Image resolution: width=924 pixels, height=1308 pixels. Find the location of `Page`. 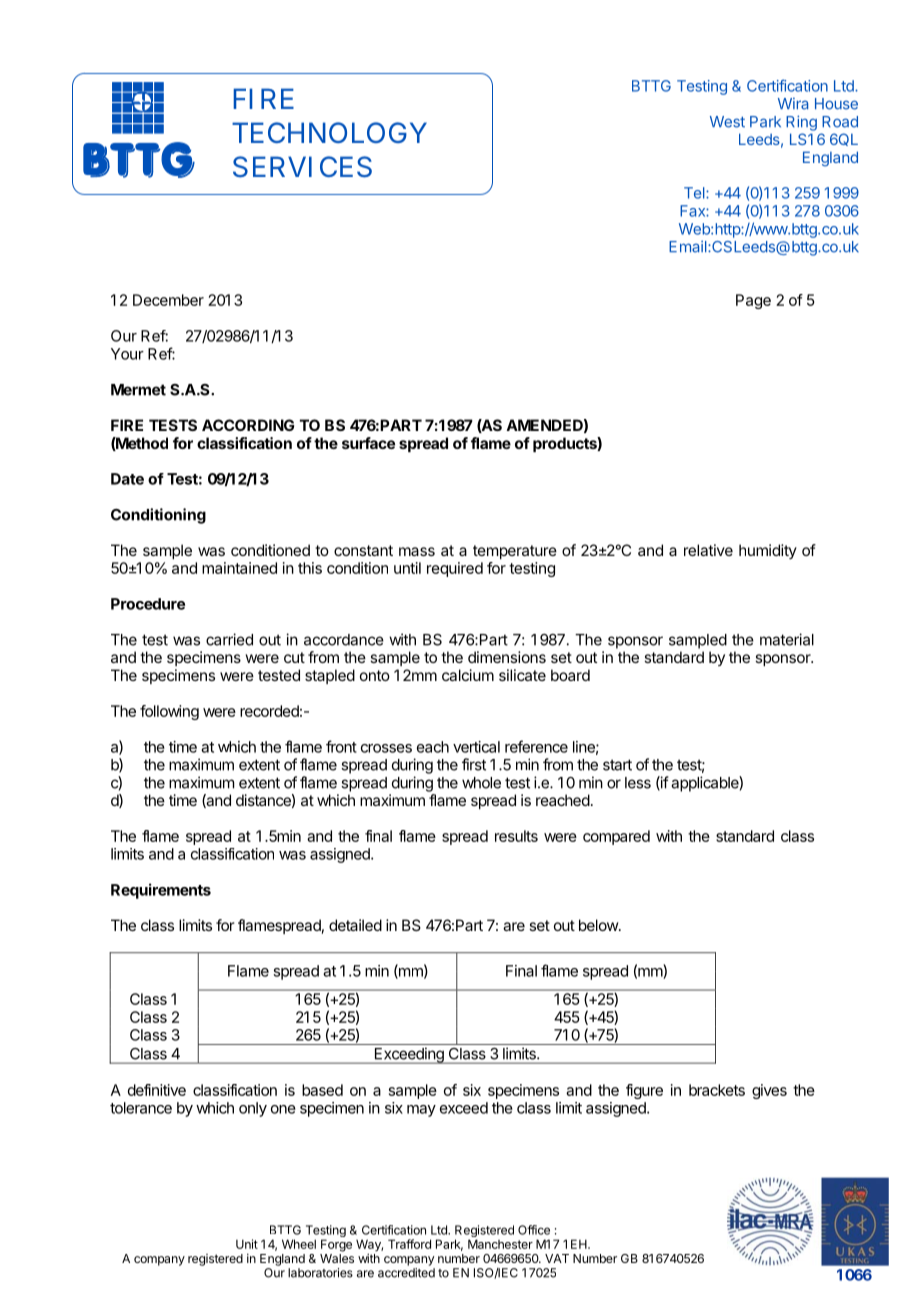

Page is located at coordinates (753, 301).
